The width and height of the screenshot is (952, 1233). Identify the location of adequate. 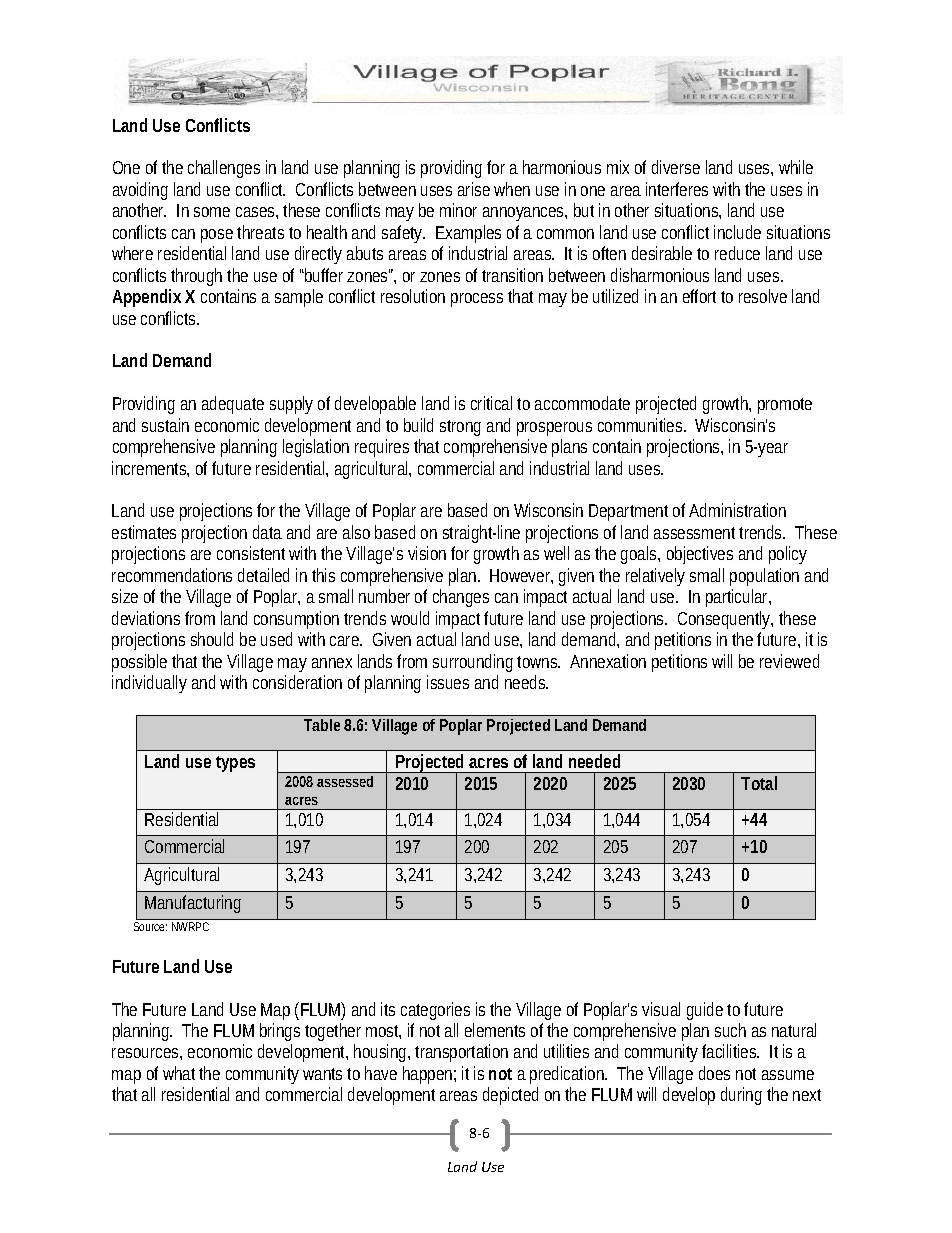
(233, 405).
